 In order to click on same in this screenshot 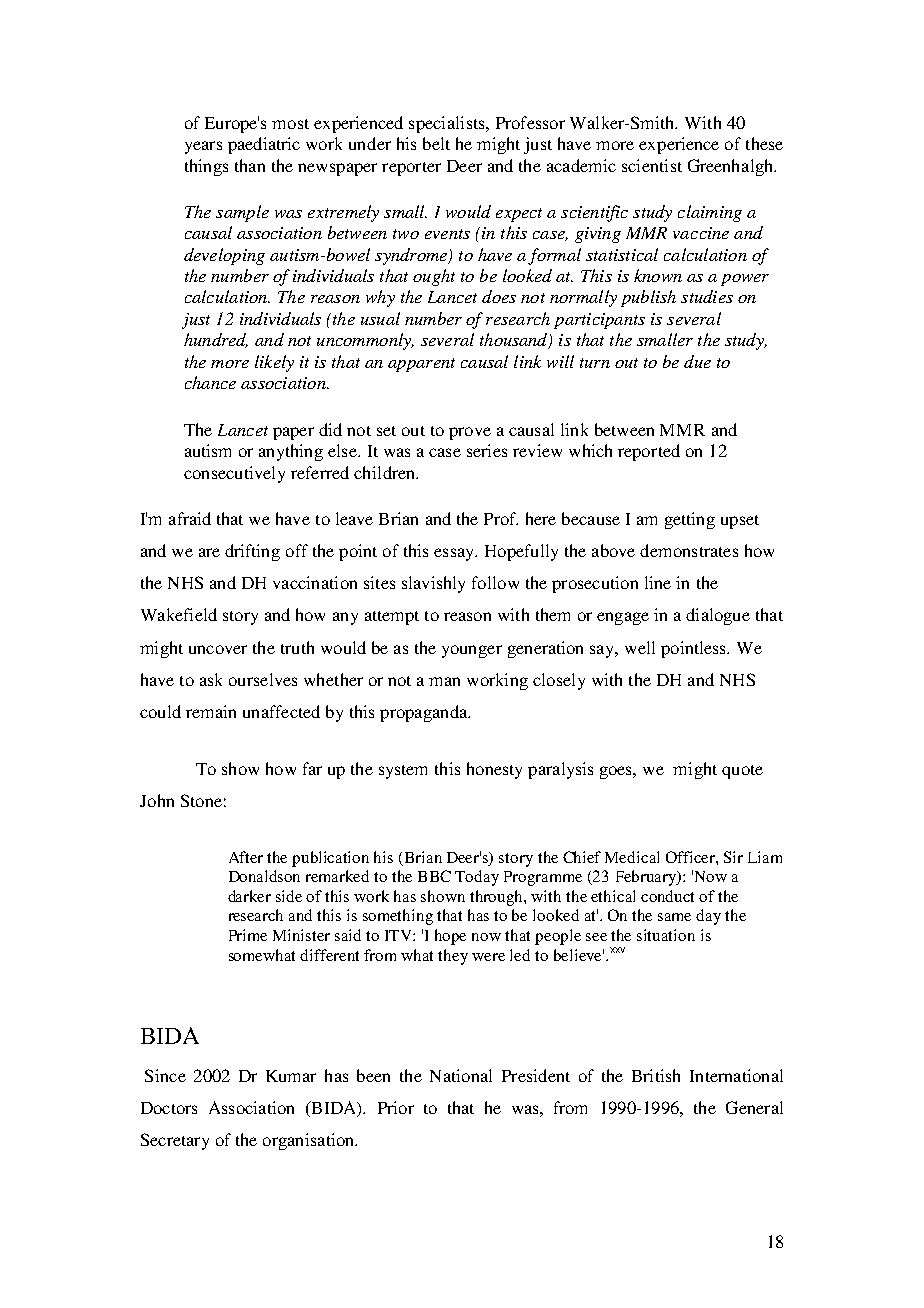, I will do `click(674, 917)`.
